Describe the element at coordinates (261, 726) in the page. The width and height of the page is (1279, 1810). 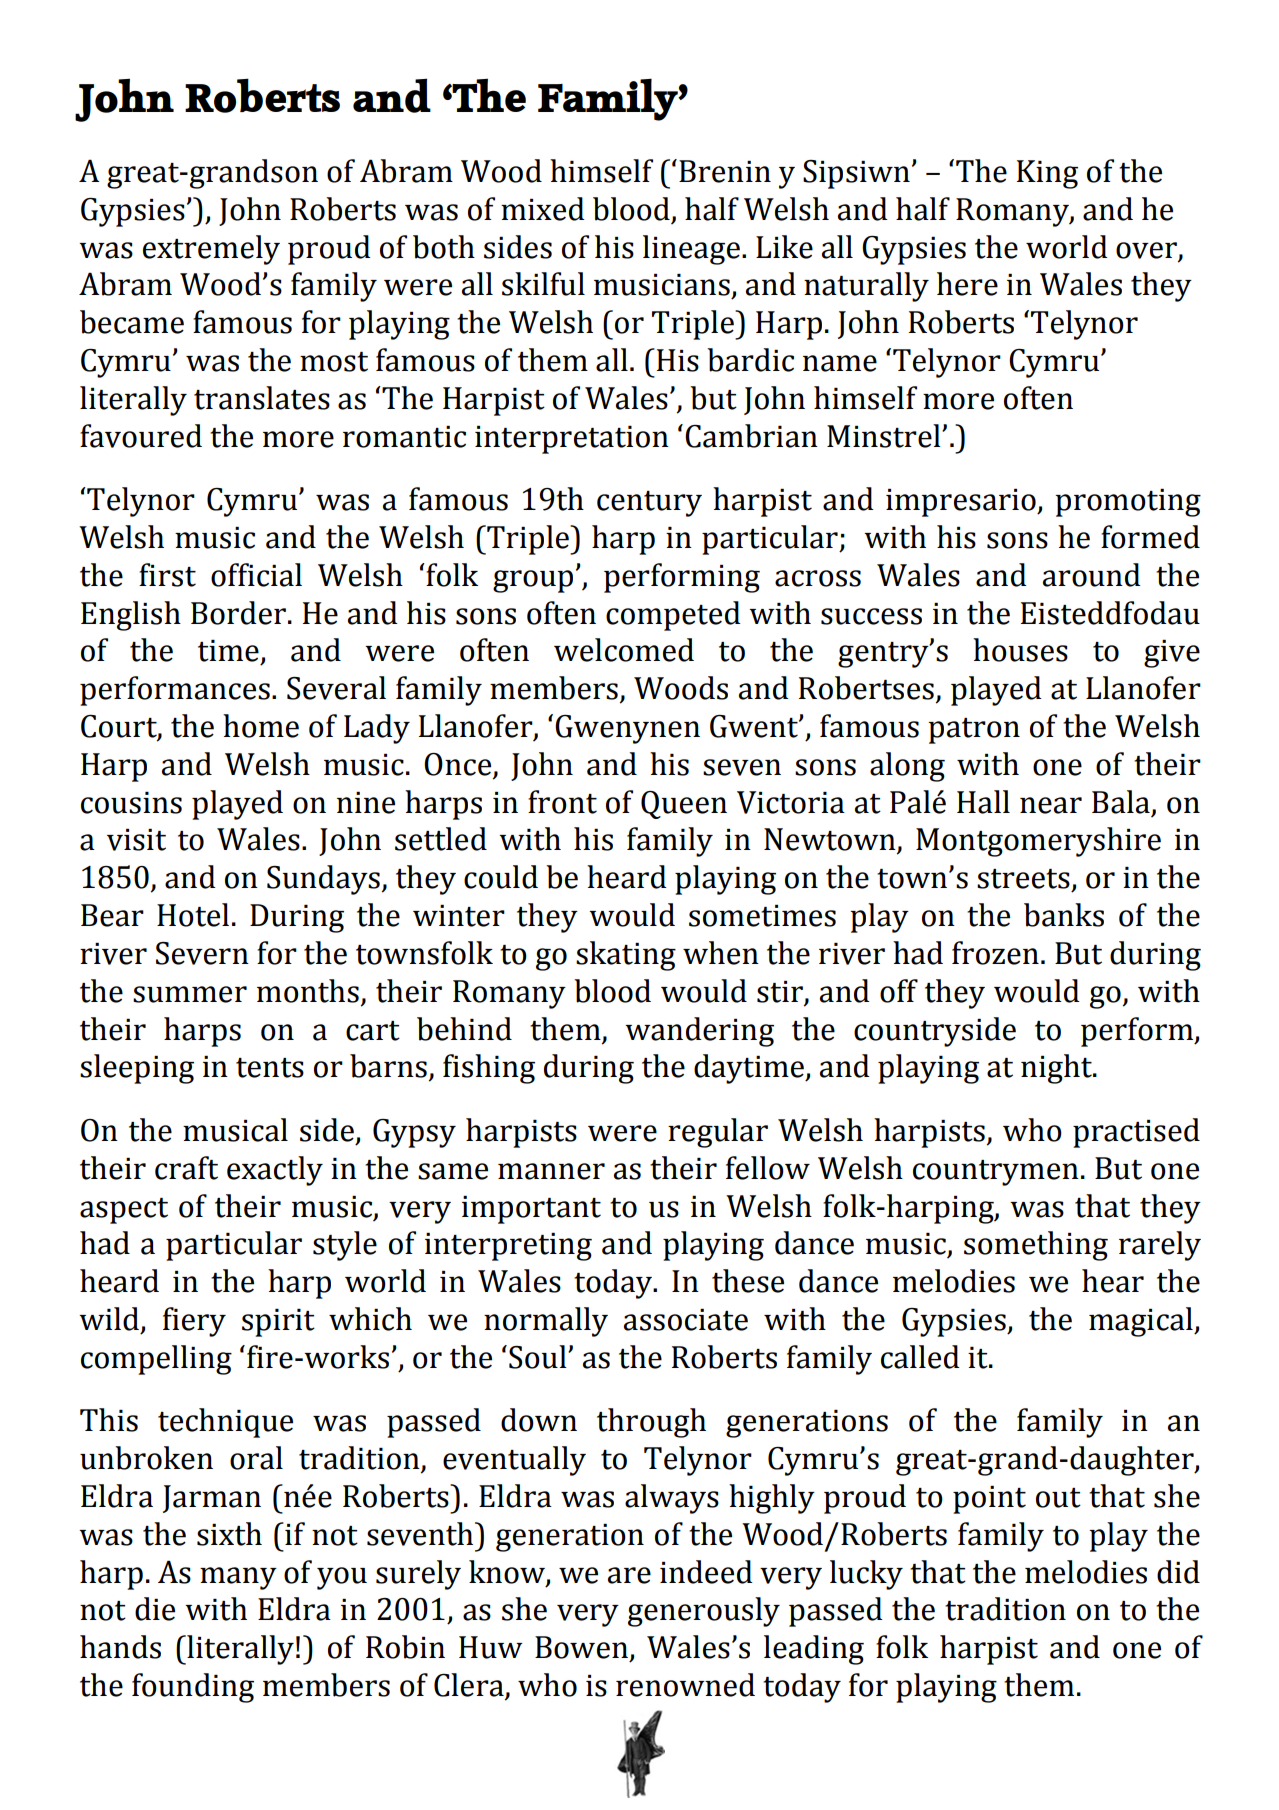
I see `home` at that location.
